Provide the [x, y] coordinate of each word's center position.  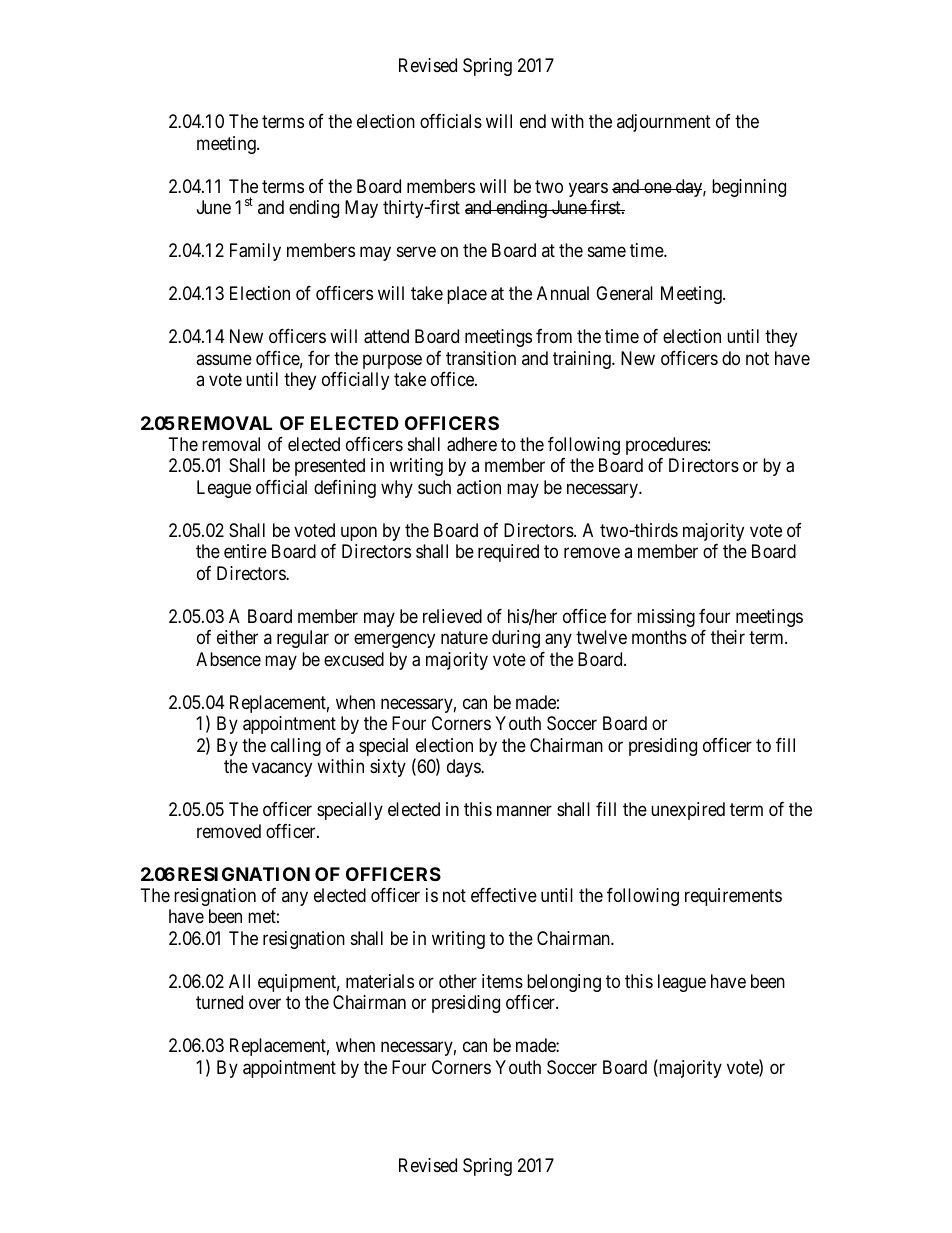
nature [464, 638]
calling [296, 747]
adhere [472, 444]
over [265, 1004]
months [659, 637]
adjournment [664, 123]
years [588, 189]
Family [255, 252]
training [583, 360]
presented [330, 467]
